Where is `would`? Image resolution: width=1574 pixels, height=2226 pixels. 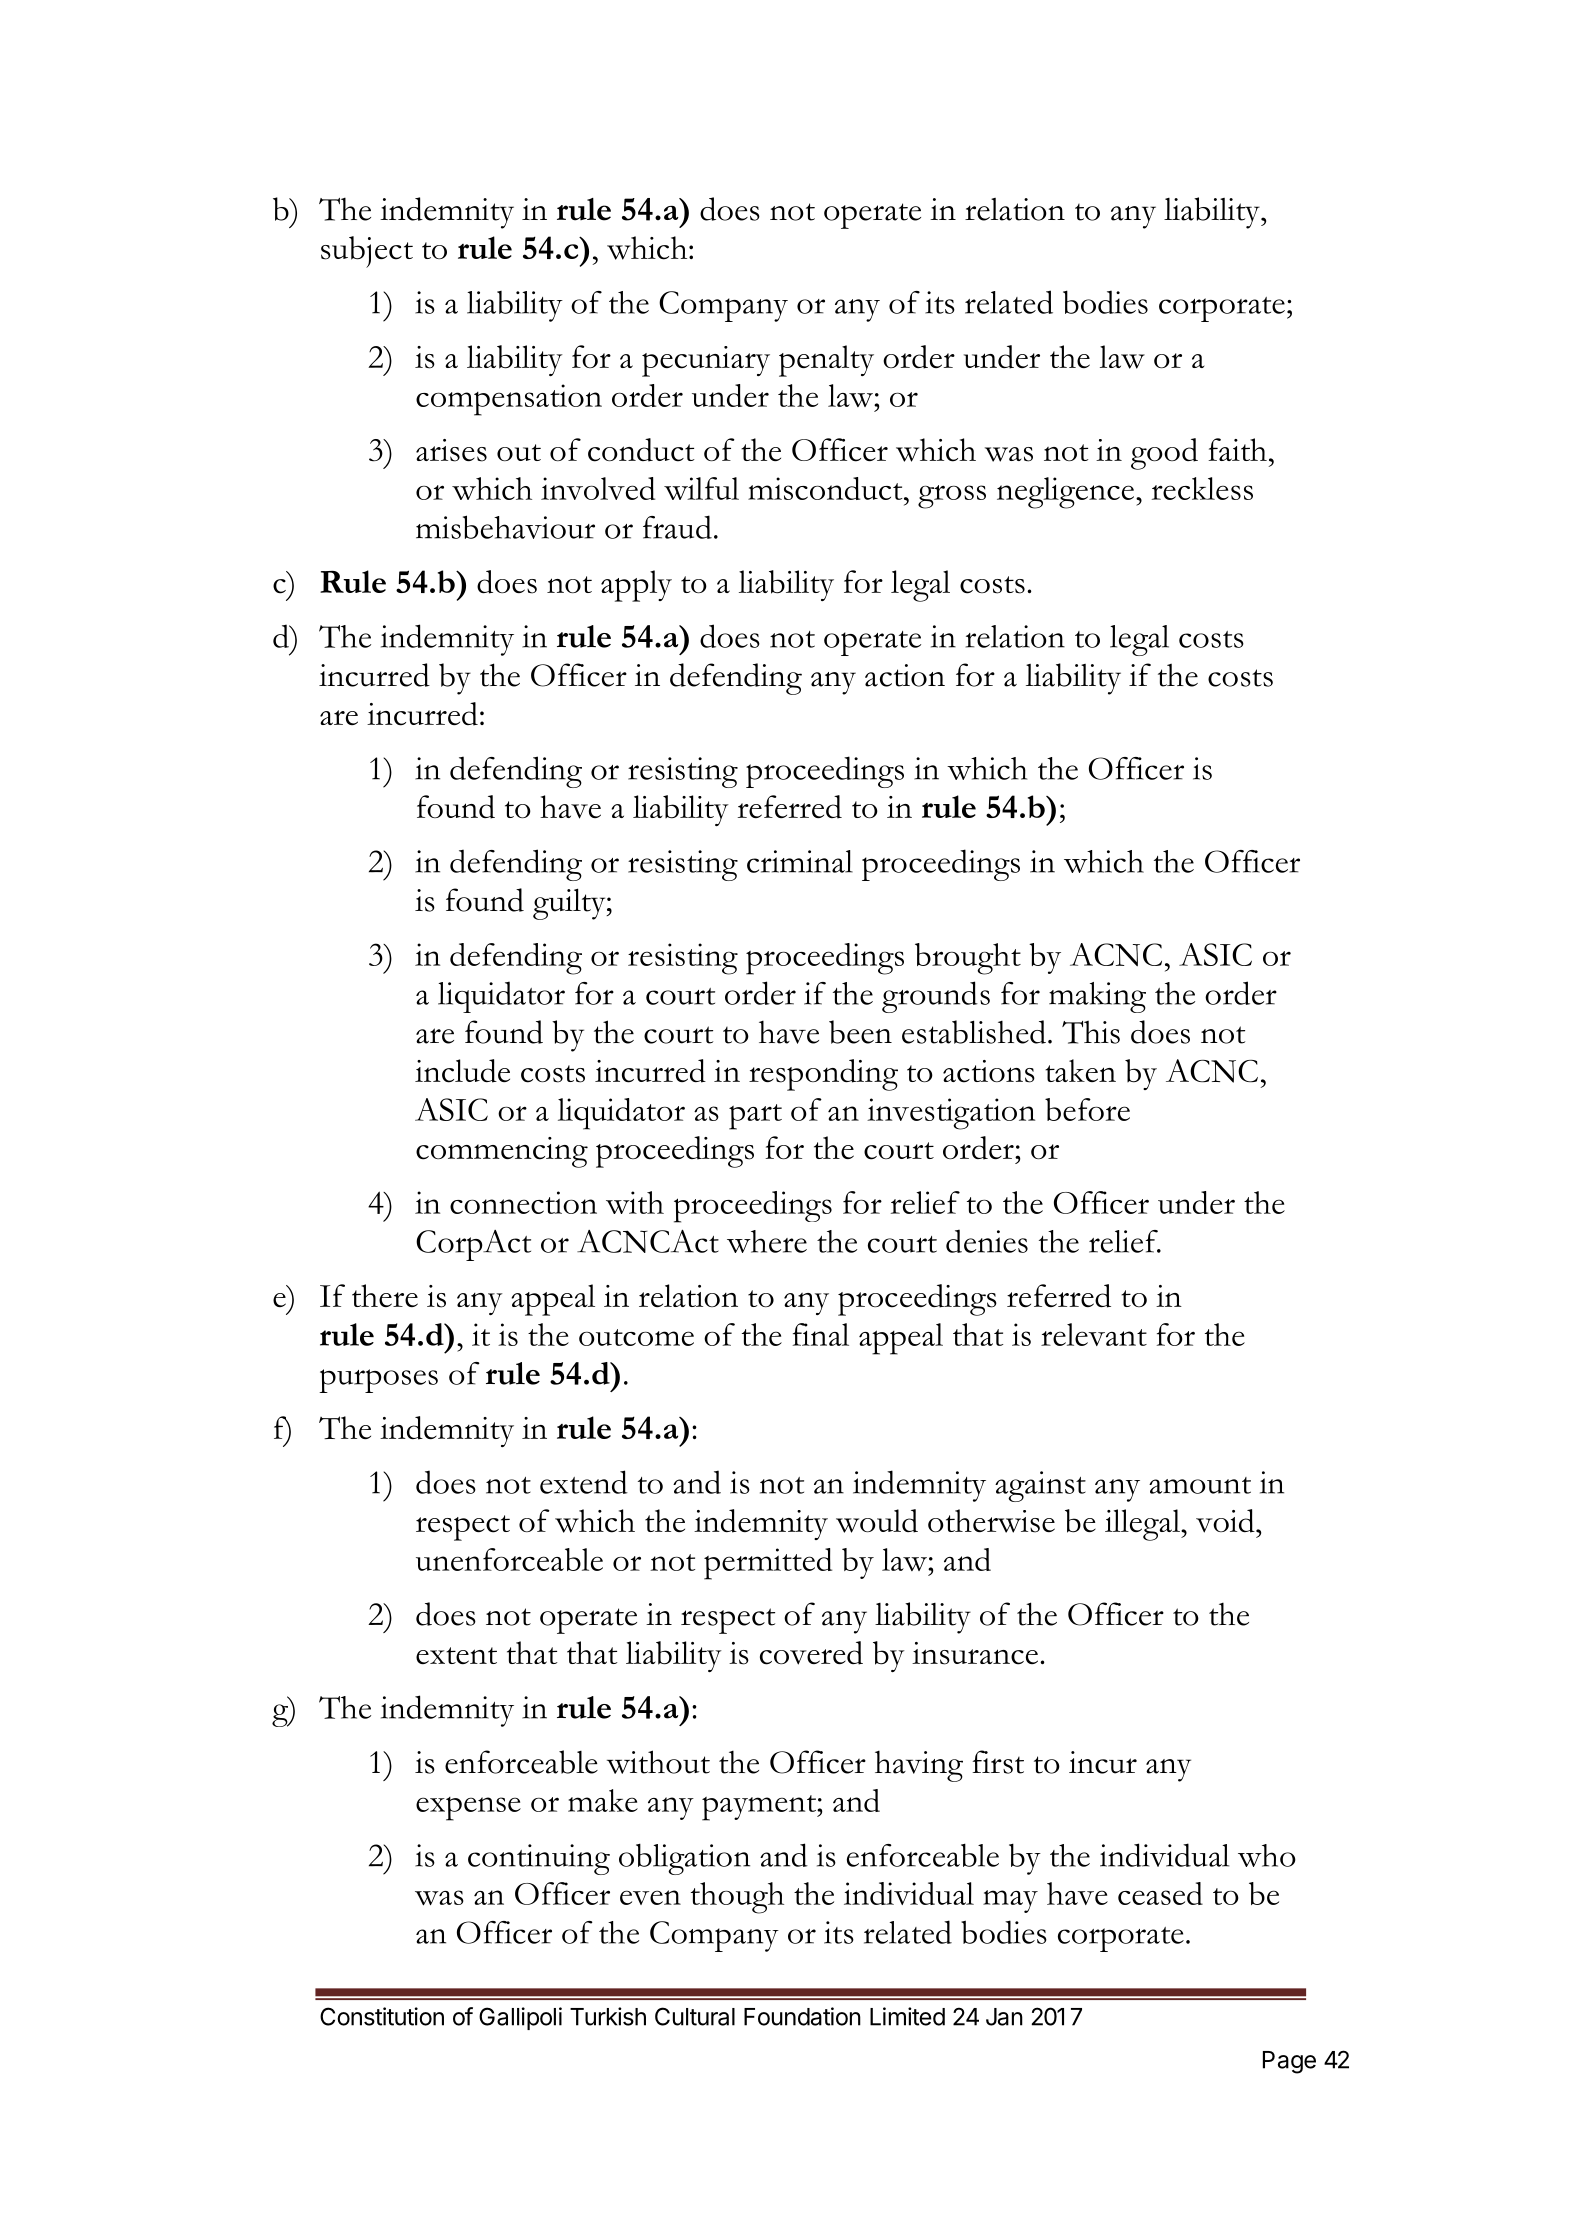
would is located at coordinates (877, 1521).
